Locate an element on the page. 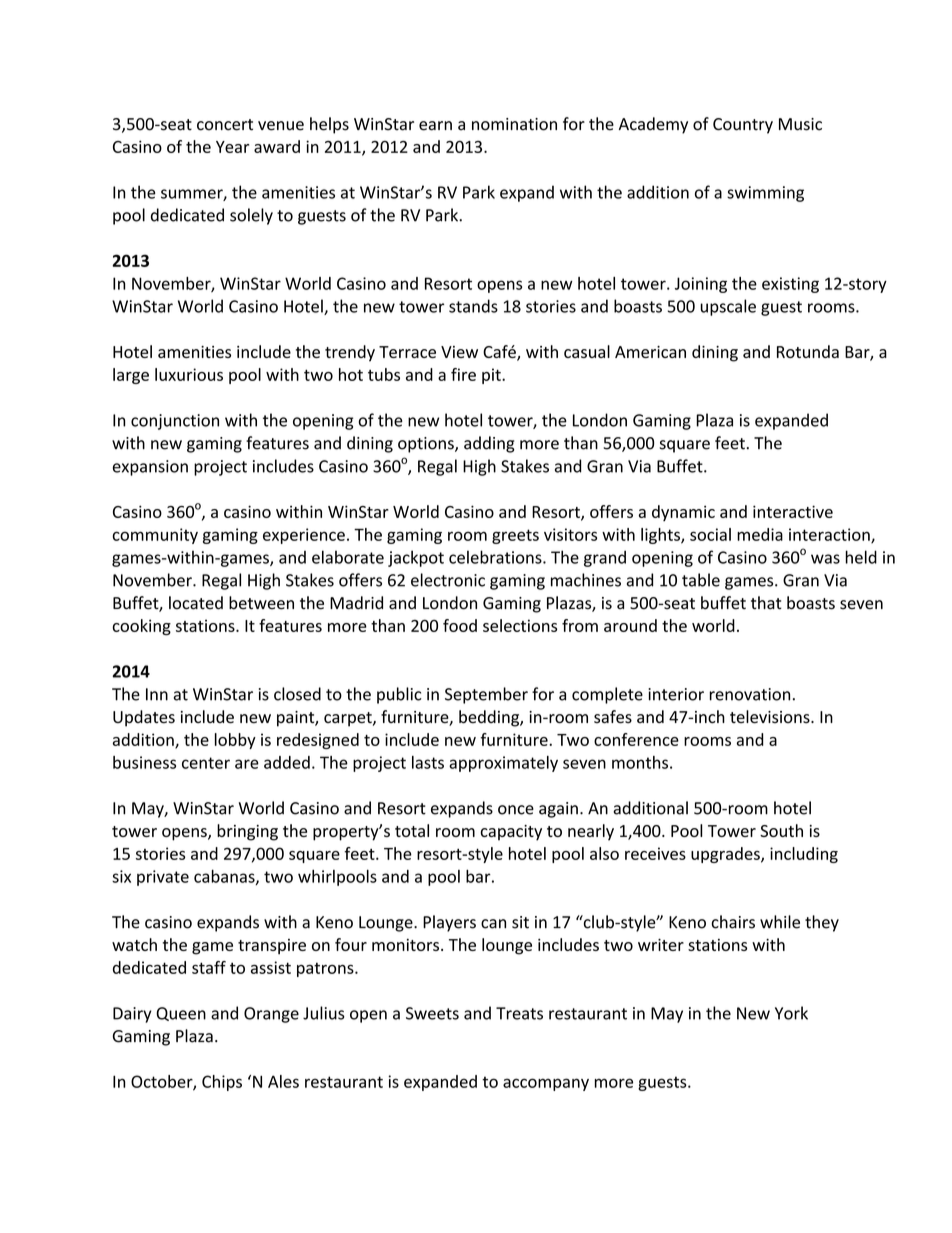 Image resolution: width=952 pixels, height=1233 pixels. York is located at coordinates (791, 1013).
